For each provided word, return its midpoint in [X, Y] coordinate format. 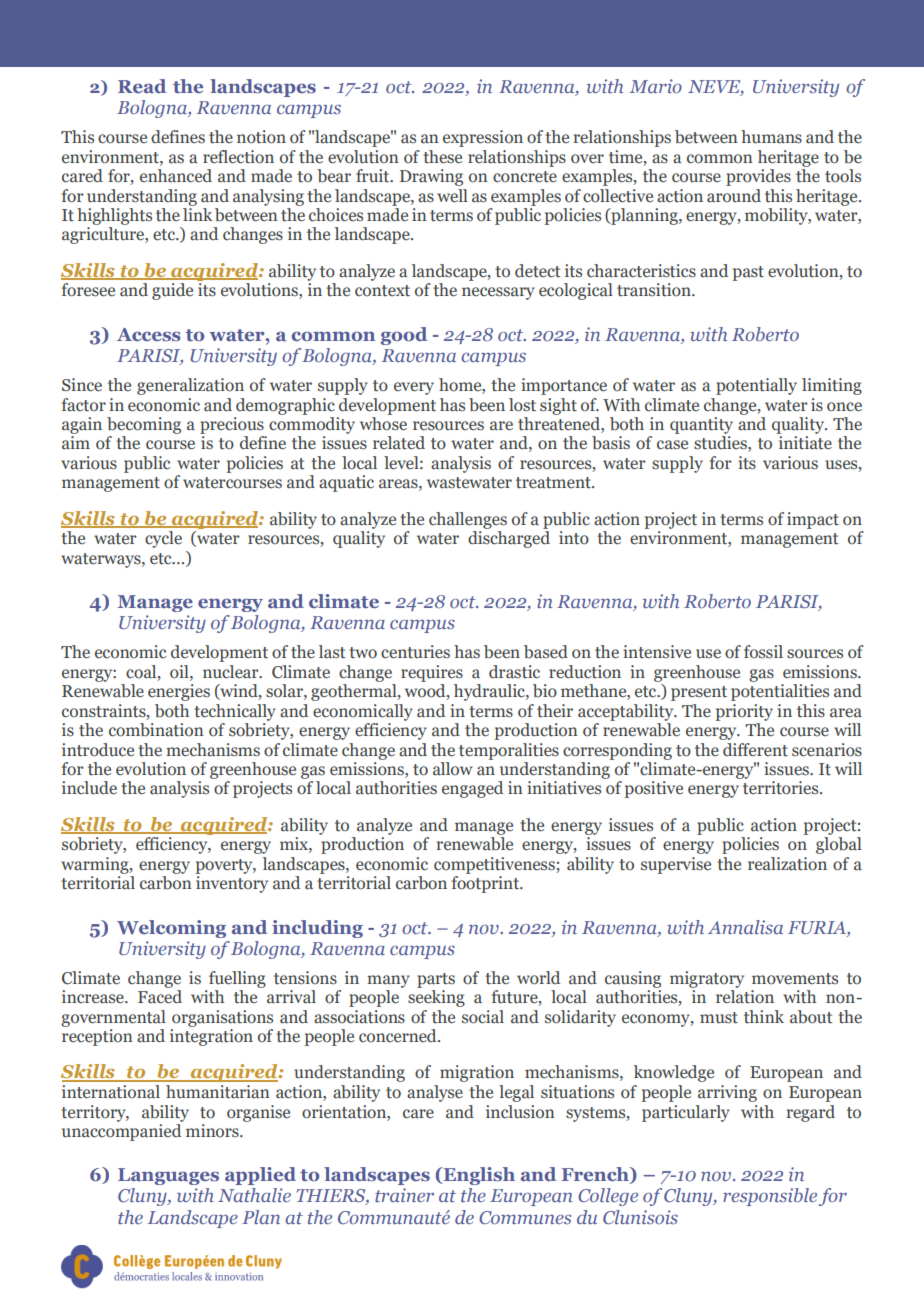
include [89, 788]
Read [142, 86]
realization [787, 864]
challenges [468, 520]
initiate [805, 443]
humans [771, 137]
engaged [472, 789]
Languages [168, 1176]
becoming [144, 425]
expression [483, 138]
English [478, 1176]
